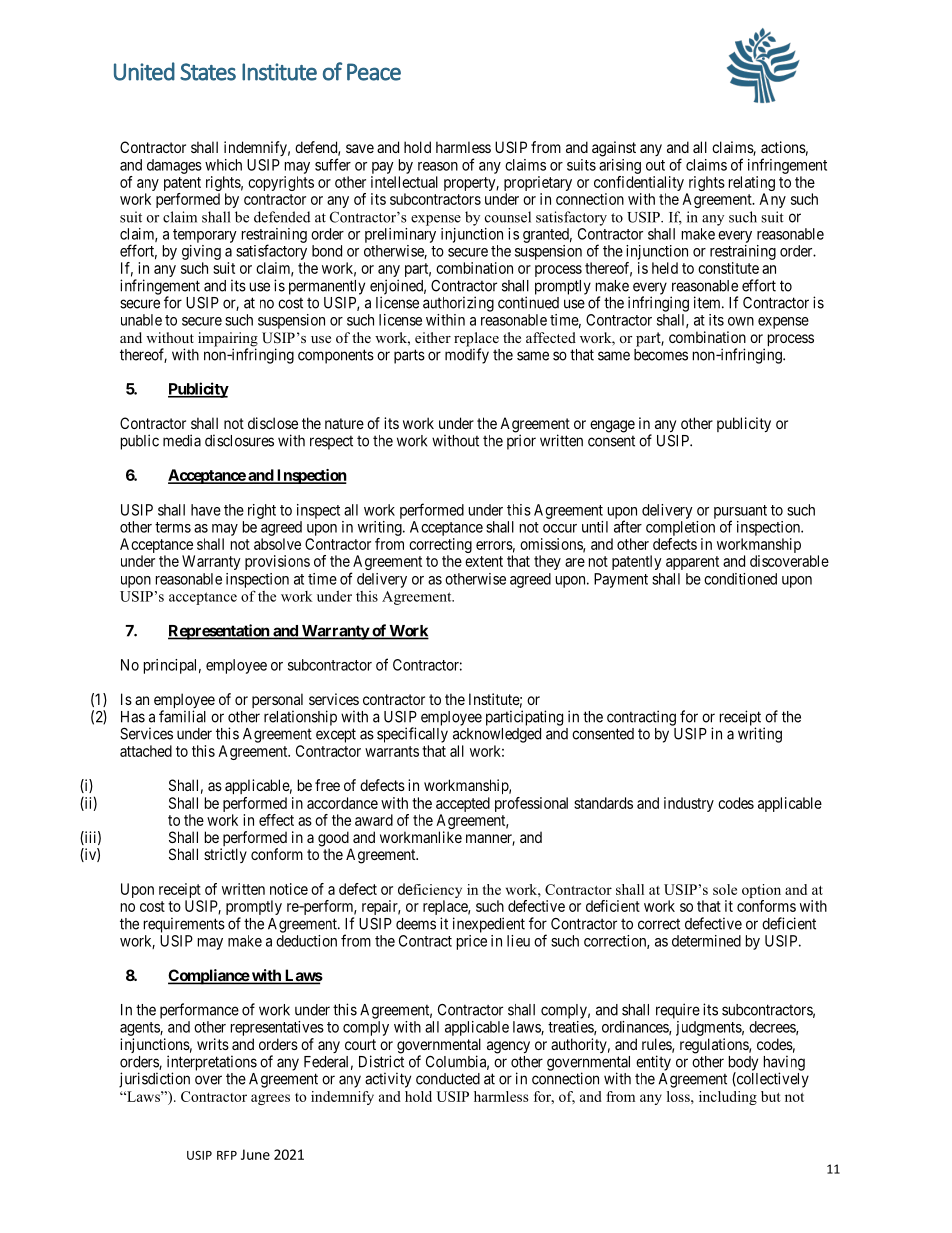 This screenshot has height=1233, width=952. Describe the element at coordinates (277, 562) in the screenshot. I see `provisions` at that location.
